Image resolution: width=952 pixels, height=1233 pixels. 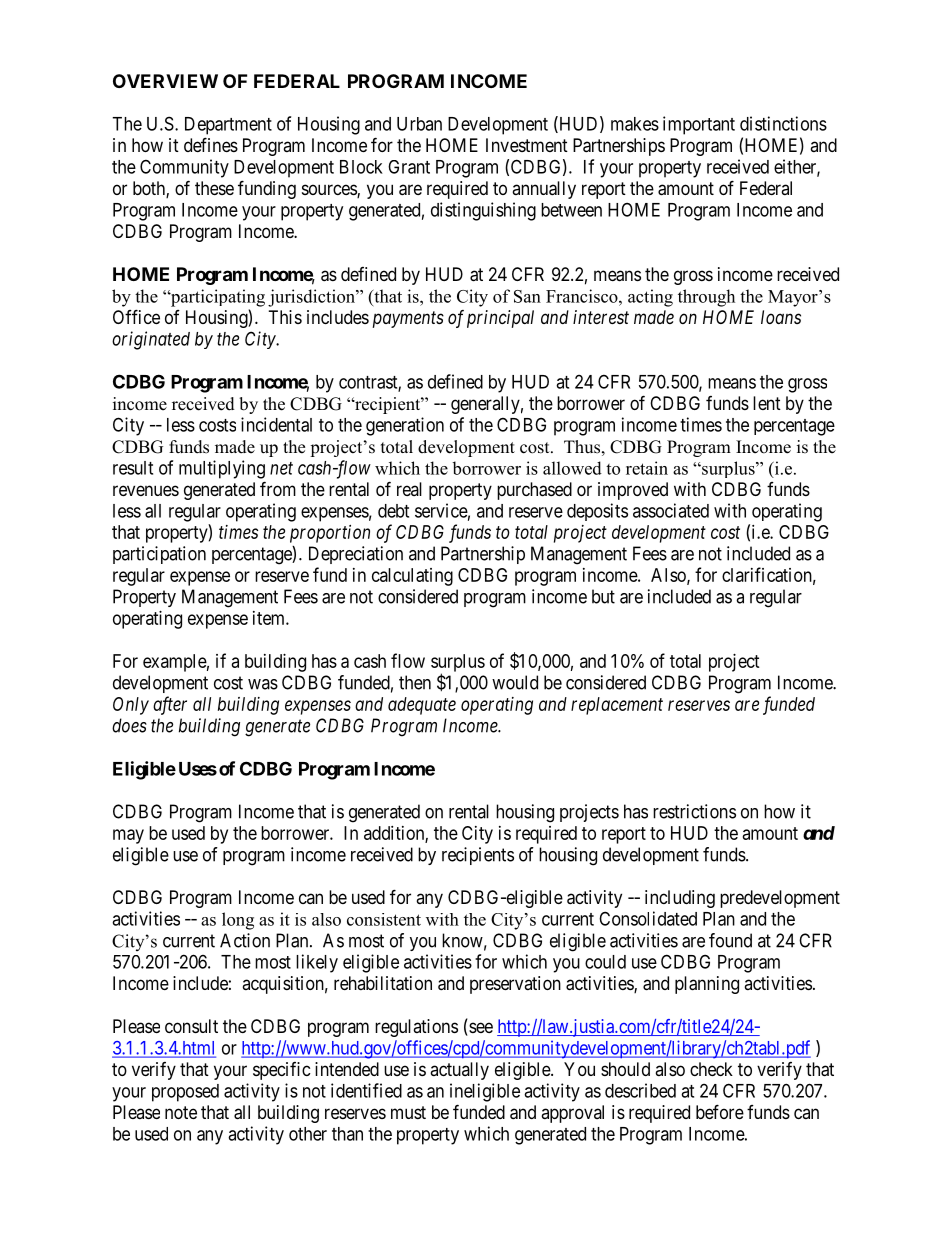 I want to click on proposed, so click(x=185, y=1093).
